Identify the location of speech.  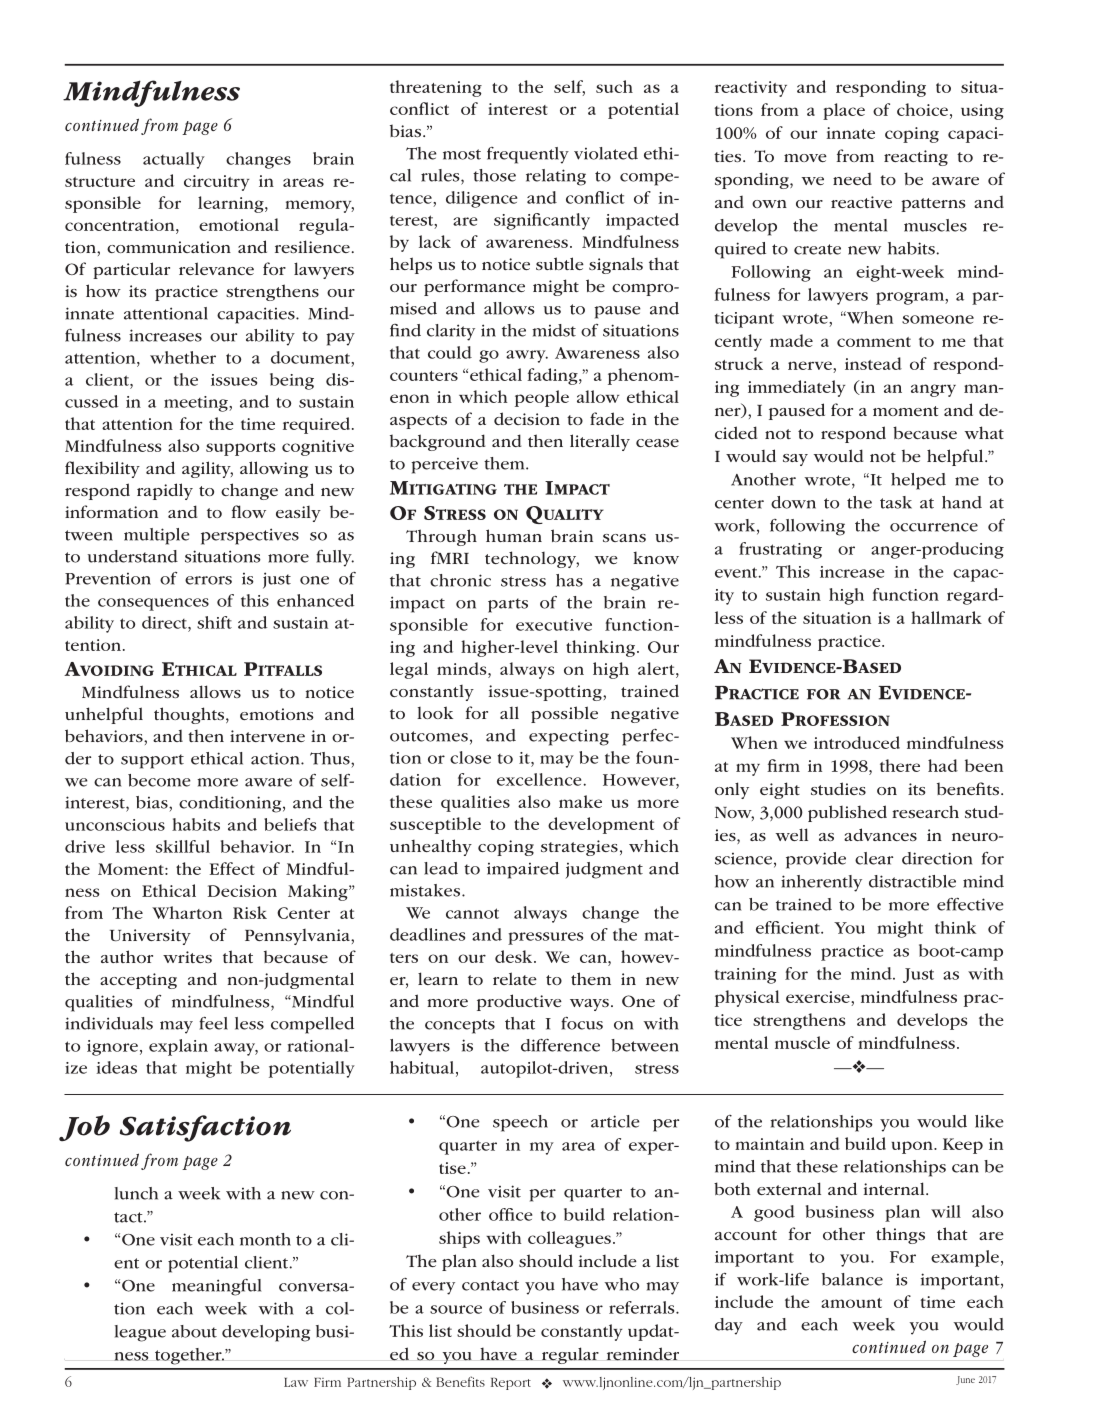
(520, 1123).
